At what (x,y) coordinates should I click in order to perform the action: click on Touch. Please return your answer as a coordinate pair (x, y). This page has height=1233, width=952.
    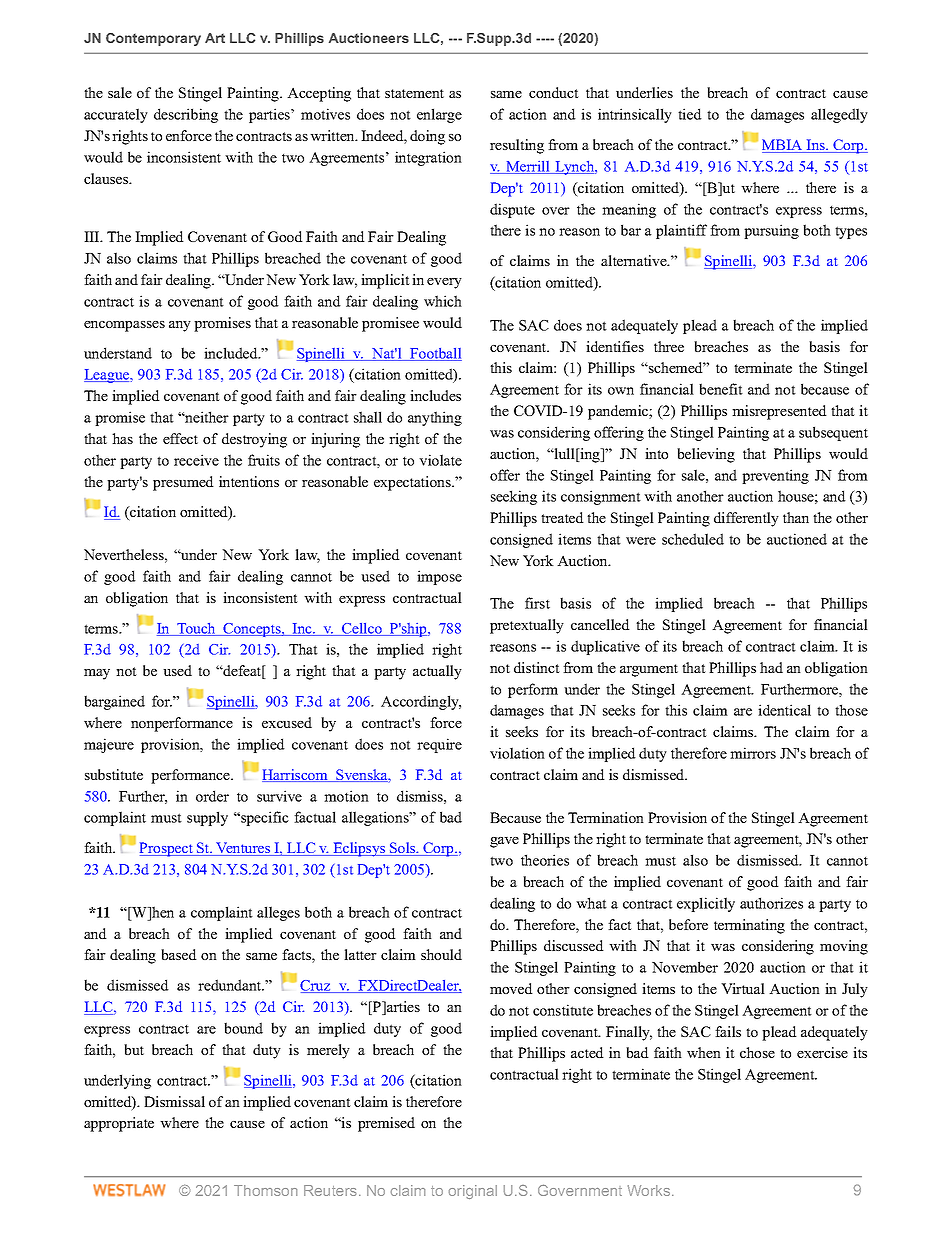
    Looking at the image, I should click on (196, 629).
